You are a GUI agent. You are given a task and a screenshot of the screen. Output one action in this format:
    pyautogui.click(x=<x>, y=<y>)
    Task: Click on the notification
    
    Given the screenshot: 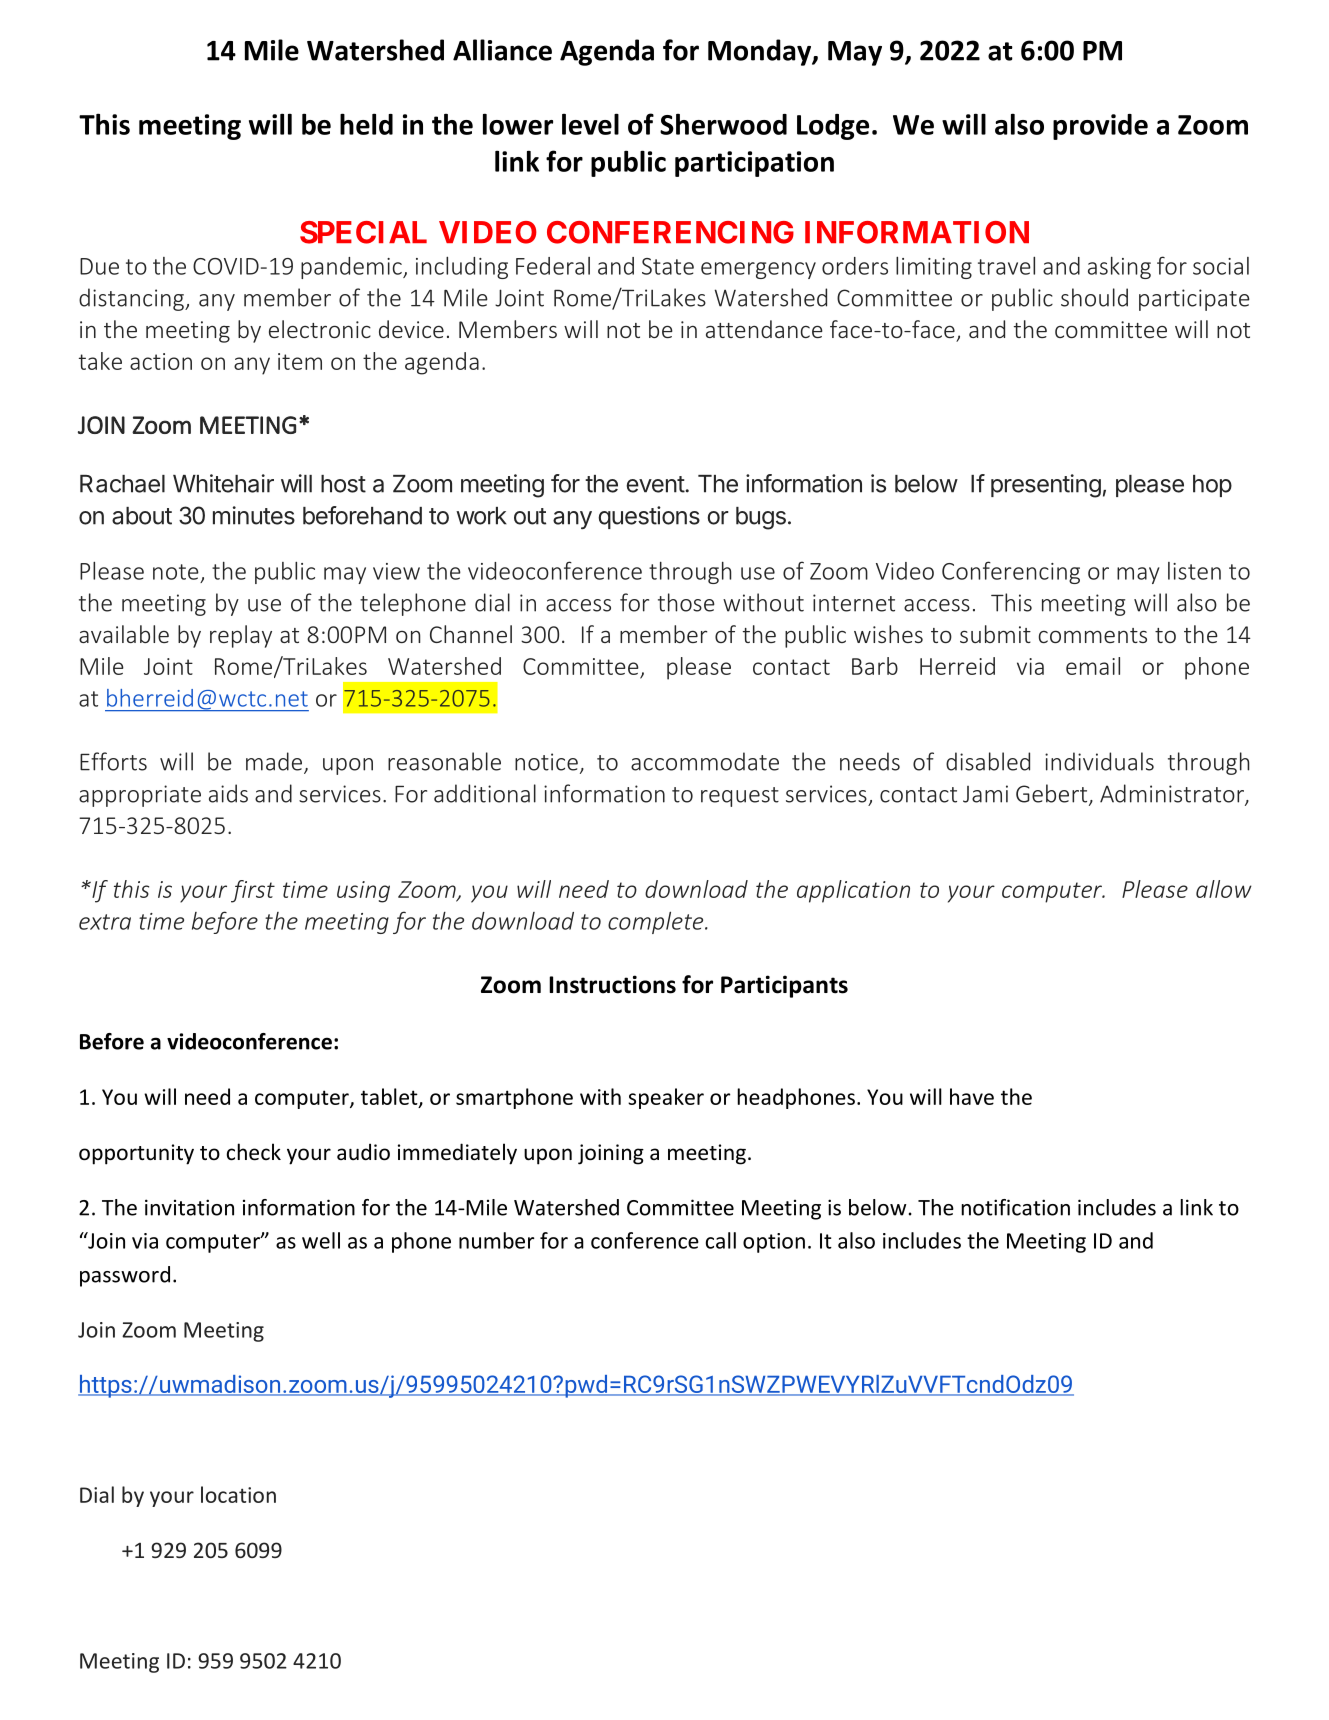 What is the action you would take?
    pyautogui.click(x=1015, y=1207)
